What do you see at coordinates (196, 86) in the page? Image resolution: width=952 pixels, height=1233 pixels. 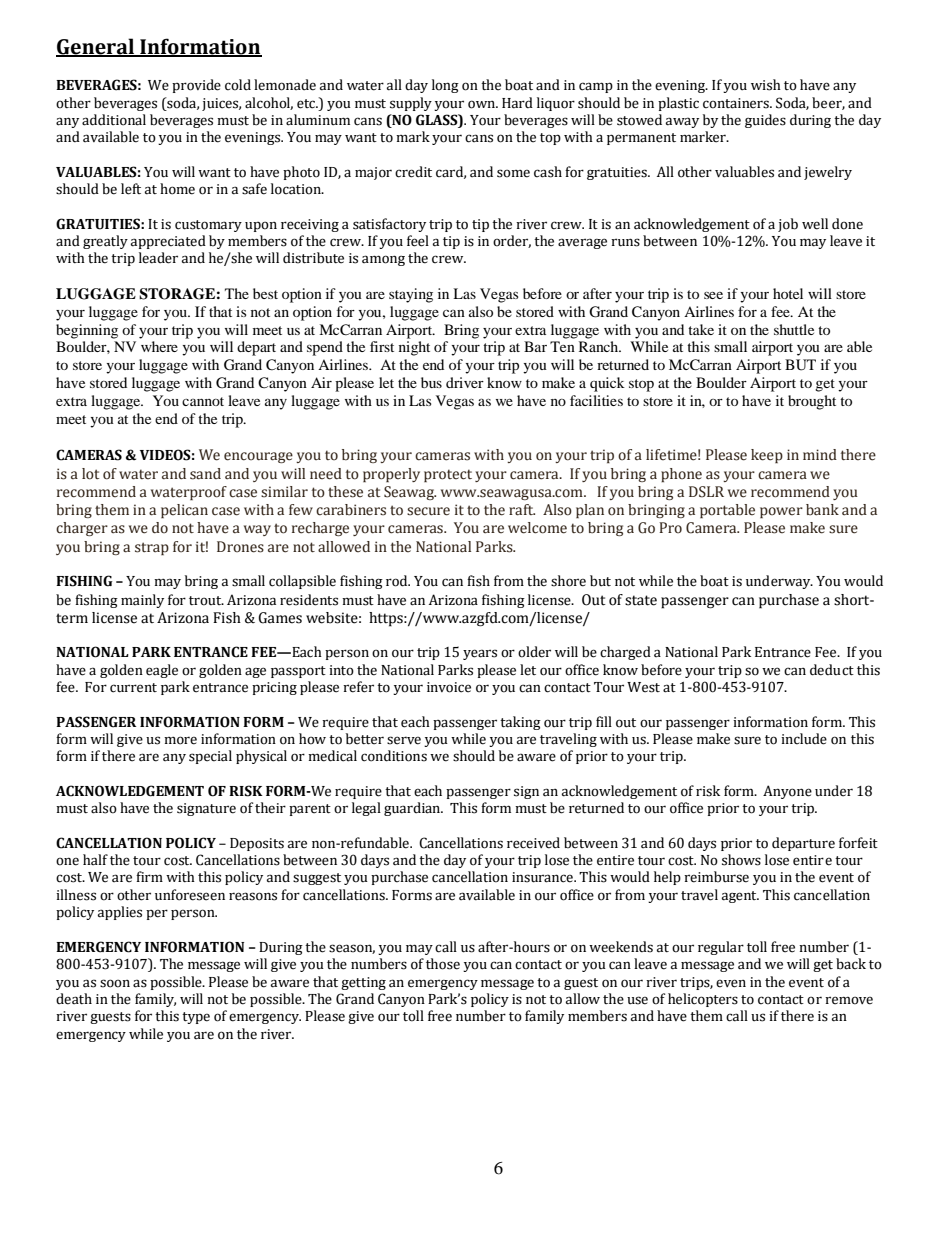 I see `provide` at bounding box center [196, 86].
